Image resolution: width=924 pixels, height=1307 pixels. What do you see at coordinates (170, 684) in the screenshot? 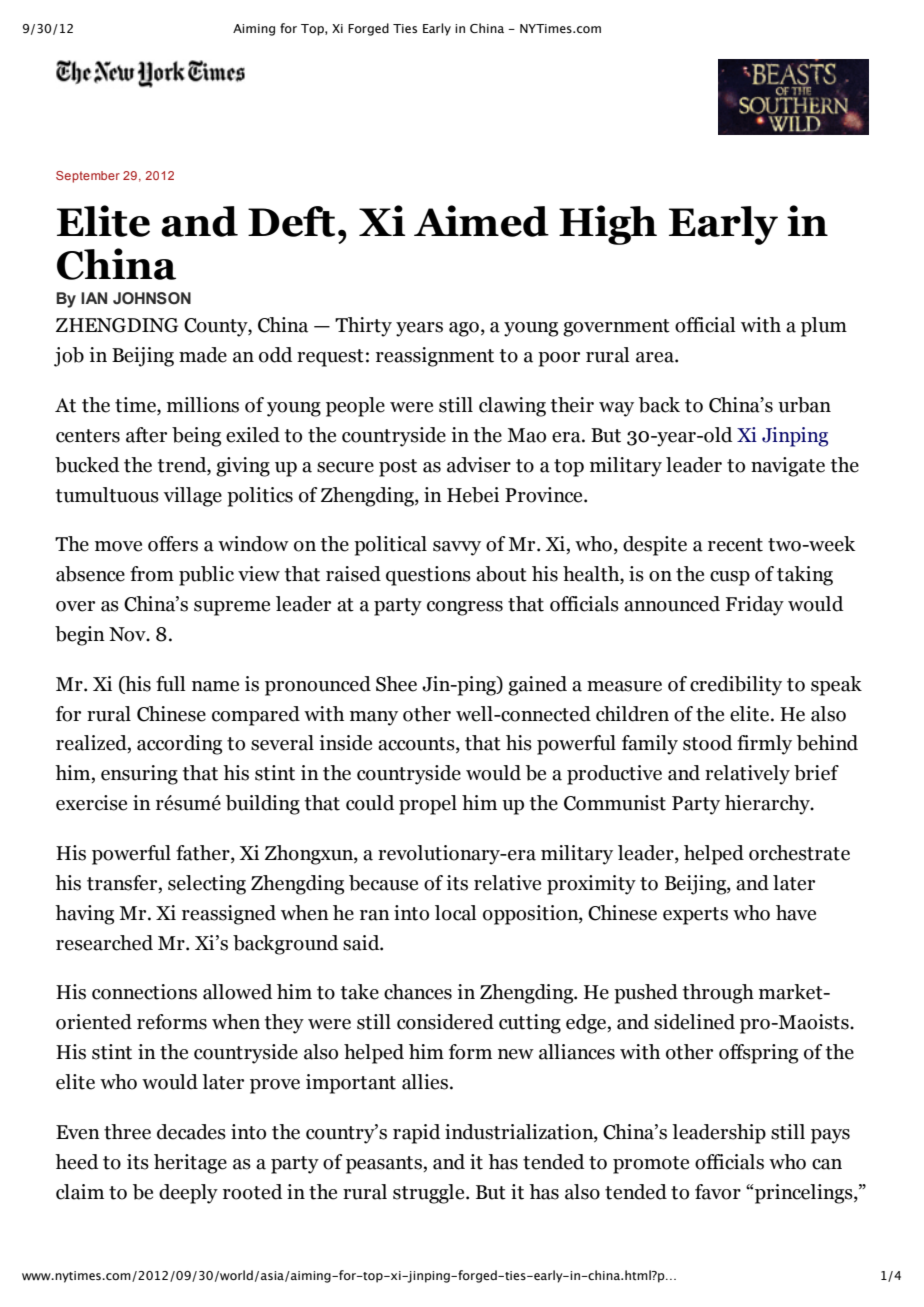
I see `full` at bounding box center [170, 684].
